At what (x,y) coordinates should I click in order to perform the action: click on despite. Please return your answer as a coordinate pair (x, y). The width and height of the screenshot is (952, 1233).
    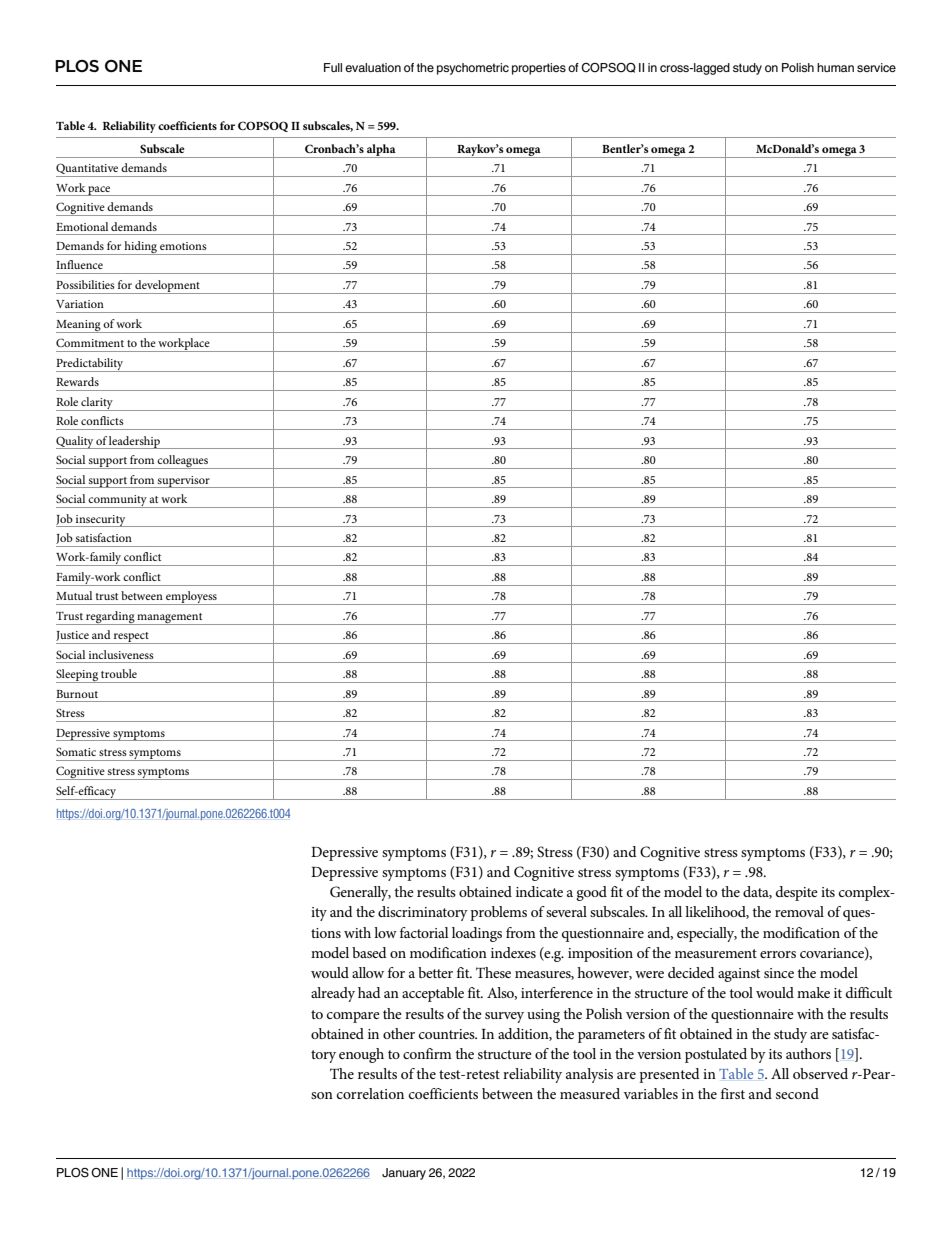
    Looking at the image, I should click on (797, 893).
